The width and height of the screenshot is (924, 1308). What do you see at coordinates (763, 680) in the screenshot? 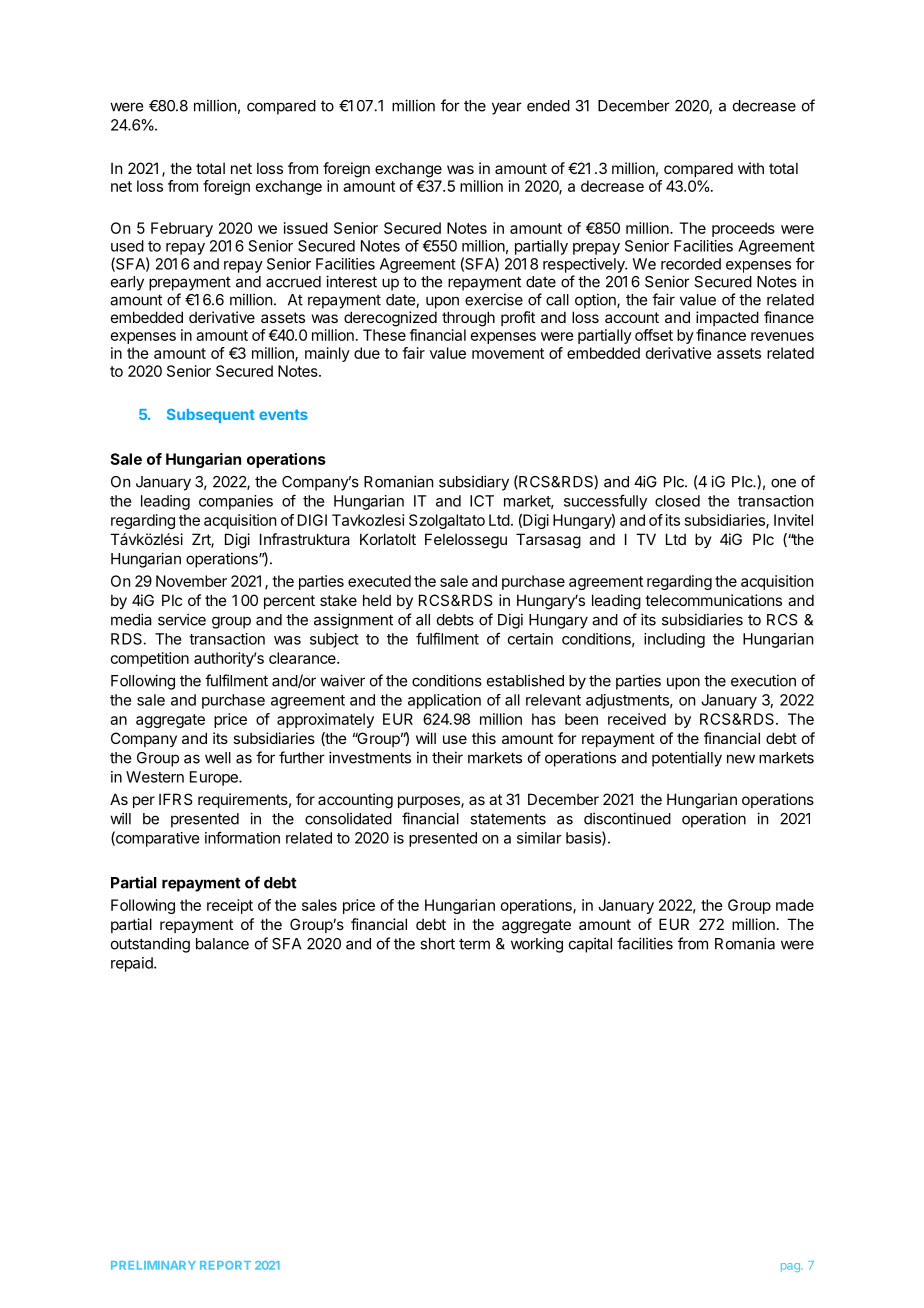
I see `execution` at bounding box center [763, 680].
